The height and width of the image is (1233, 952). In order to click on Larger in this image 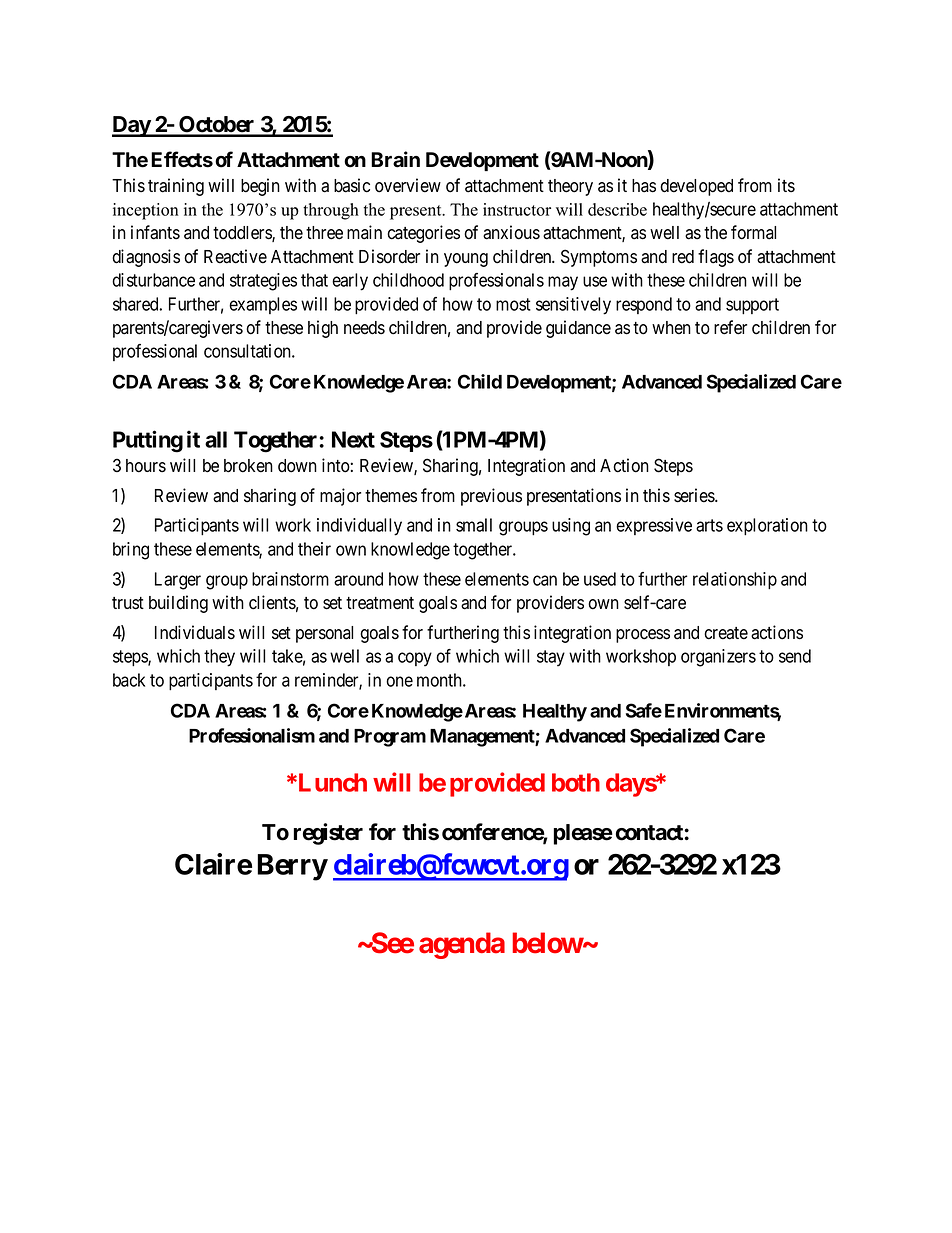, I will do `click(178, 581)`.
